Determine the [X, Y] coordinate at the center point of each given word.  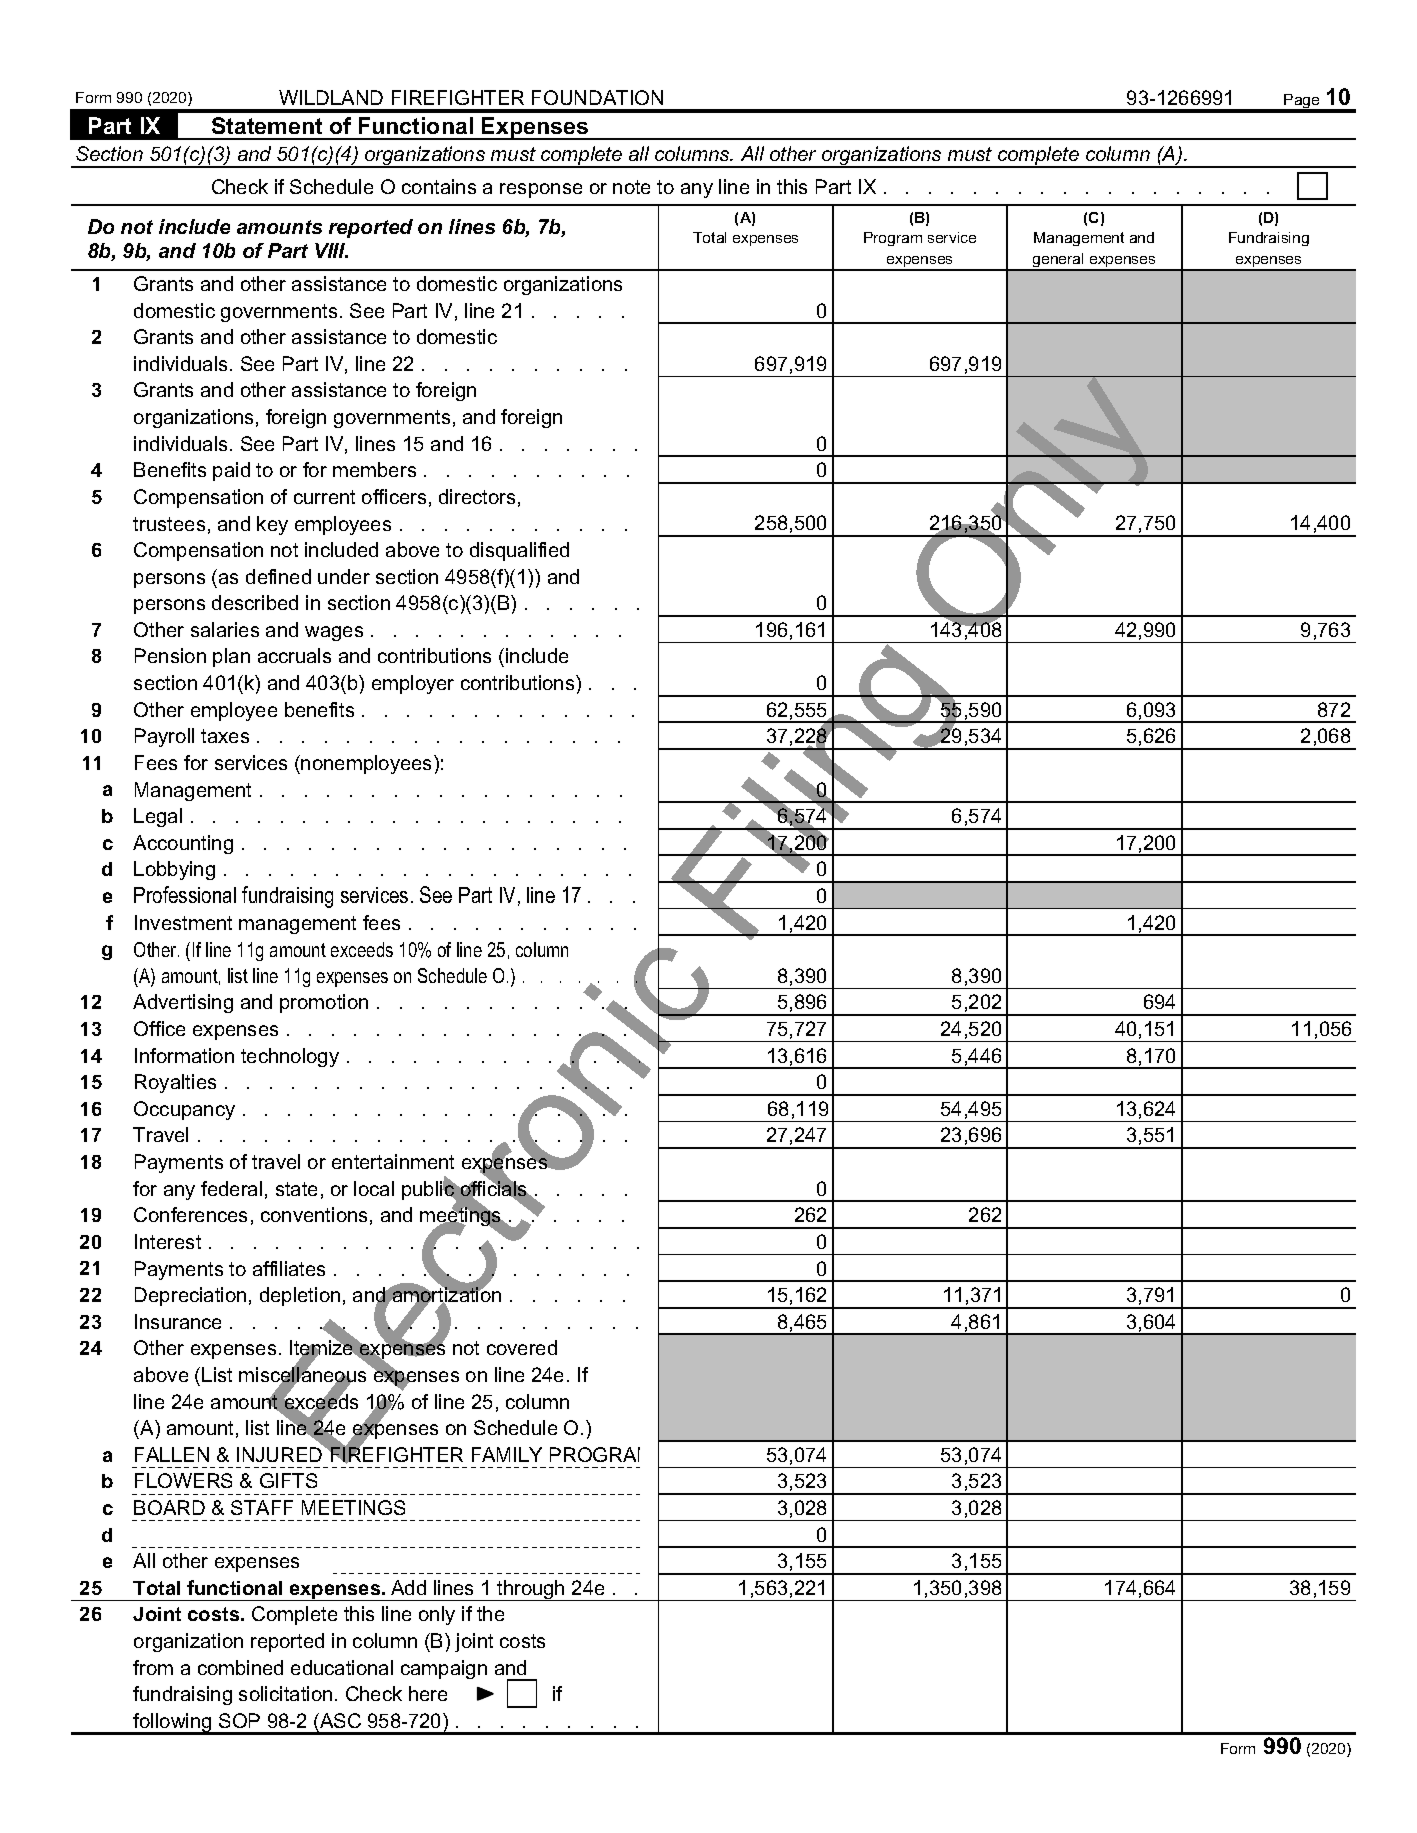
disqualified [519, 551]
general [1058, 262]
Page [1302, 103]
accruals [294, 655]
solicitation [285, 1693]
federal [231, 1188]
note [631, 187]
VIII [331, 250]
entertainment [393, 1161]
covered [522, 1347]
